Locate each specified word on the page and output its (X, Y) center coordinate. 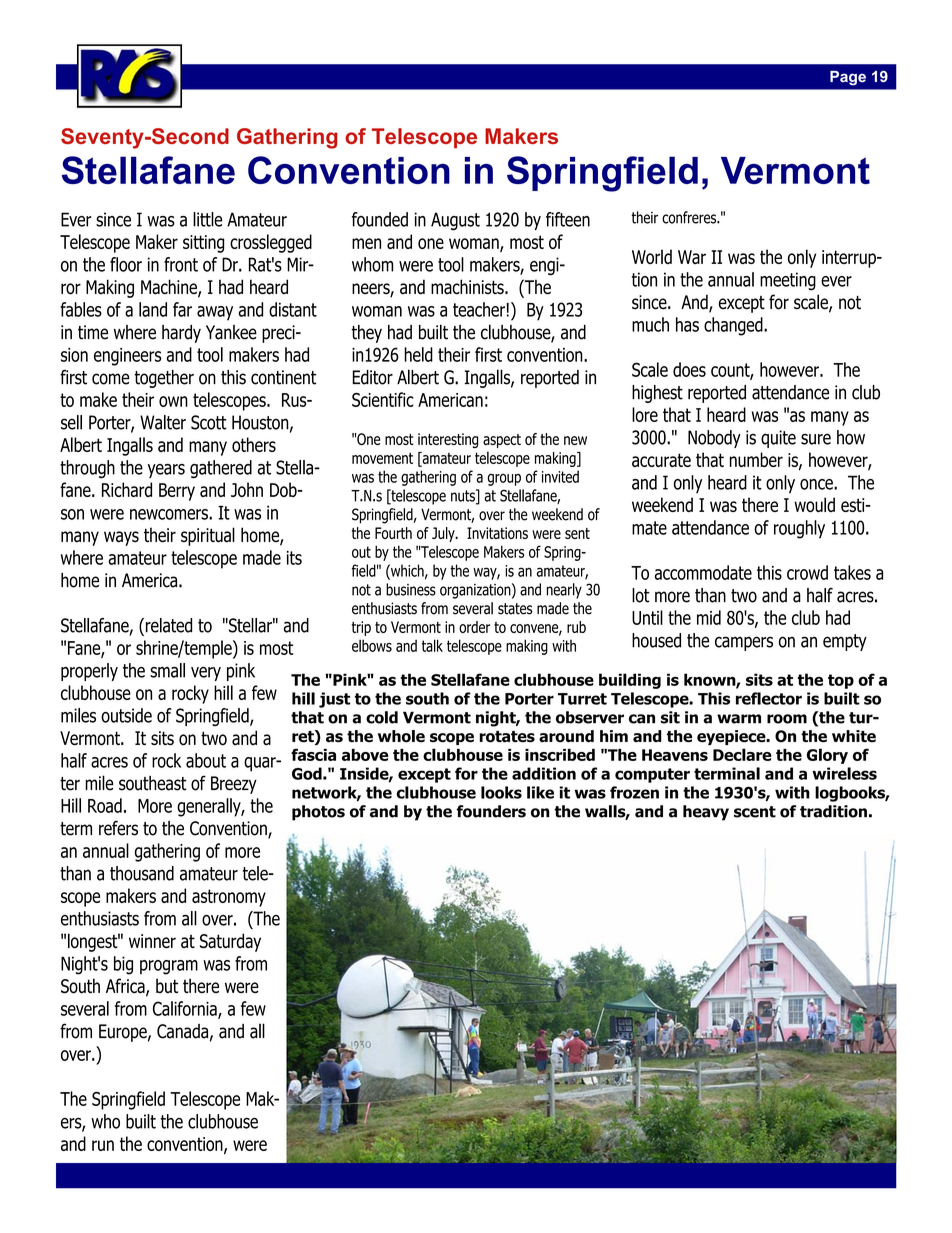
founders (491, 811)
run (103, 1145)
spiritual (208, 536)
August (455, 221)
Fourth (393, 533)
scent (755, 812)
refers (118, 828)
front (181, 264)
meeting (788, 281)
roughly (799, 529)
